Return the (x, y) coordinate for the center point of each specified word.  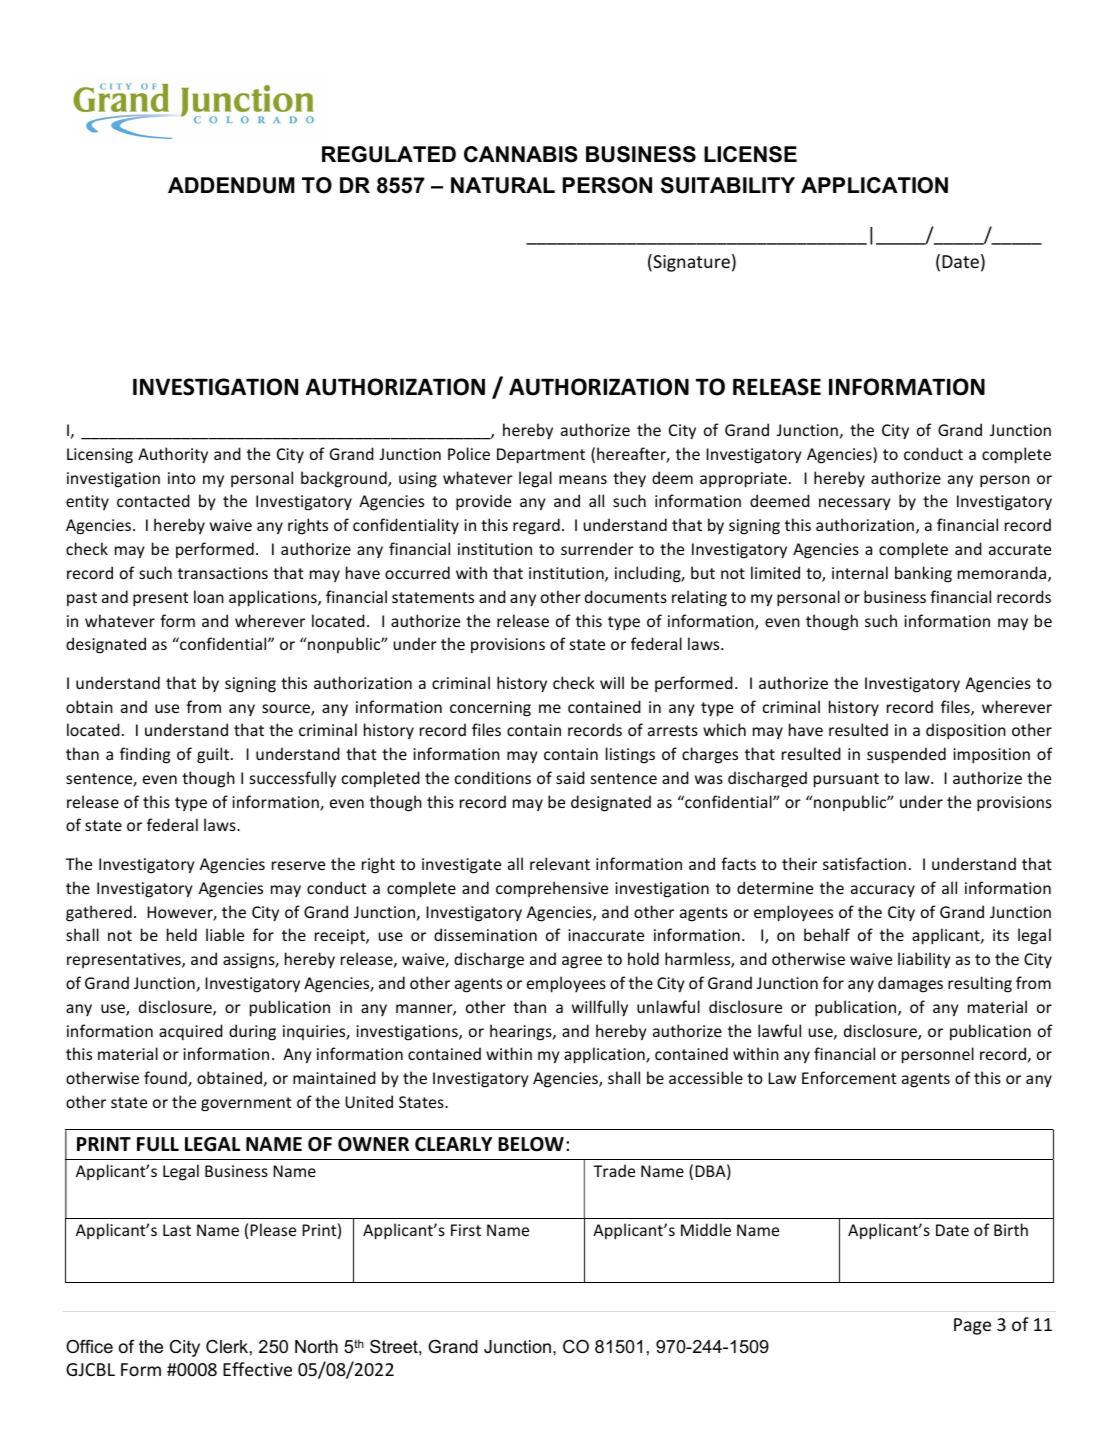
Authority (173, 455)
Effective (257, 1369)
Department (541, 456)
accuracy (883, 891)
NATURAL (503, 185)
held (182, 934)
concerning (490, 709)
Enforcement (849, 1077)
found (166, 1079)
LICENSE (750, 154)
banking (923, 574)
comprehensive (552, 889)
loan (209, 596)
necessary (855, 504)
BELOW (531, 1144)
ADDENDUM (231, 185)
